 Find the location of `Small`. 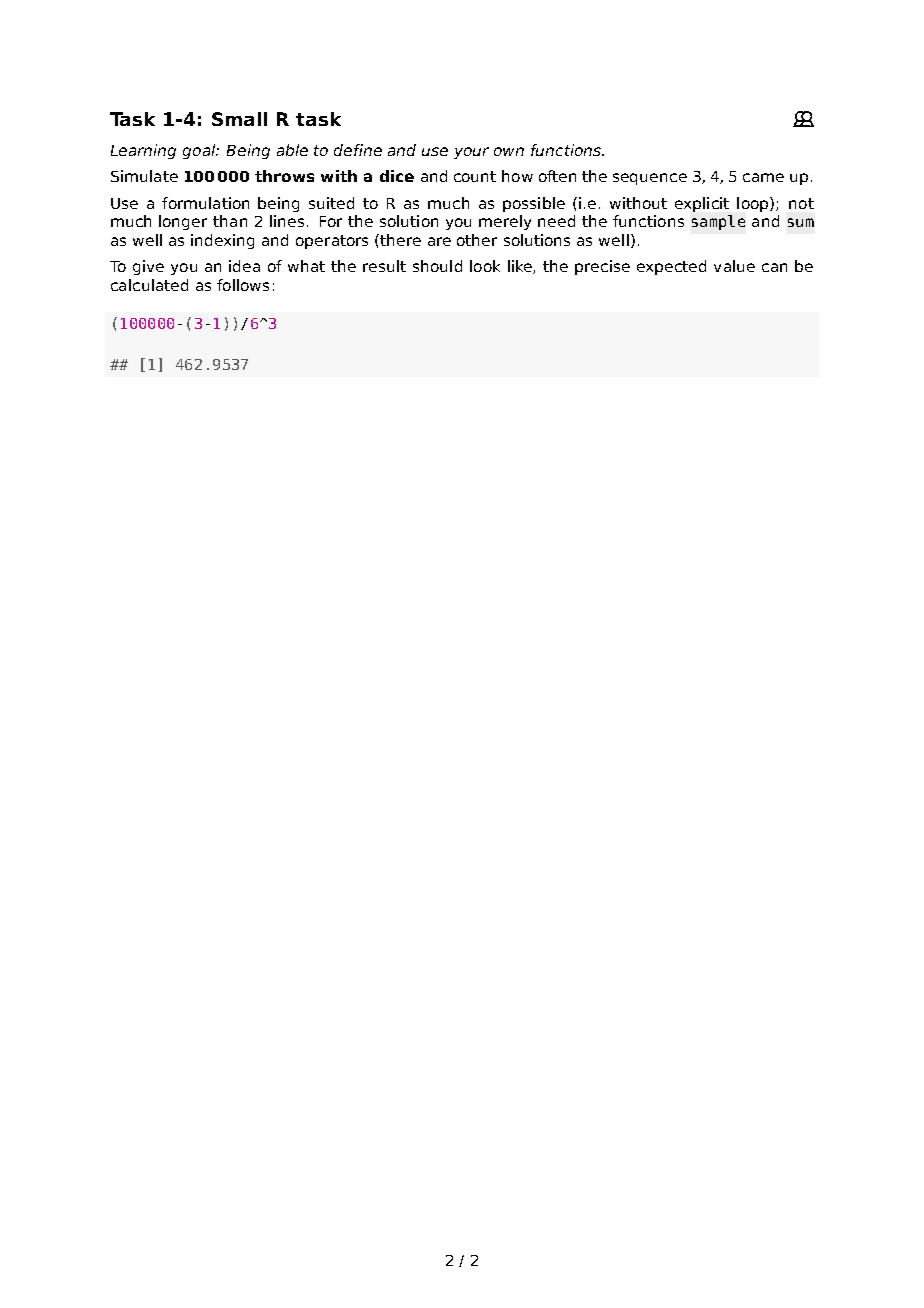

Small is located at coordinates (239, 119).
